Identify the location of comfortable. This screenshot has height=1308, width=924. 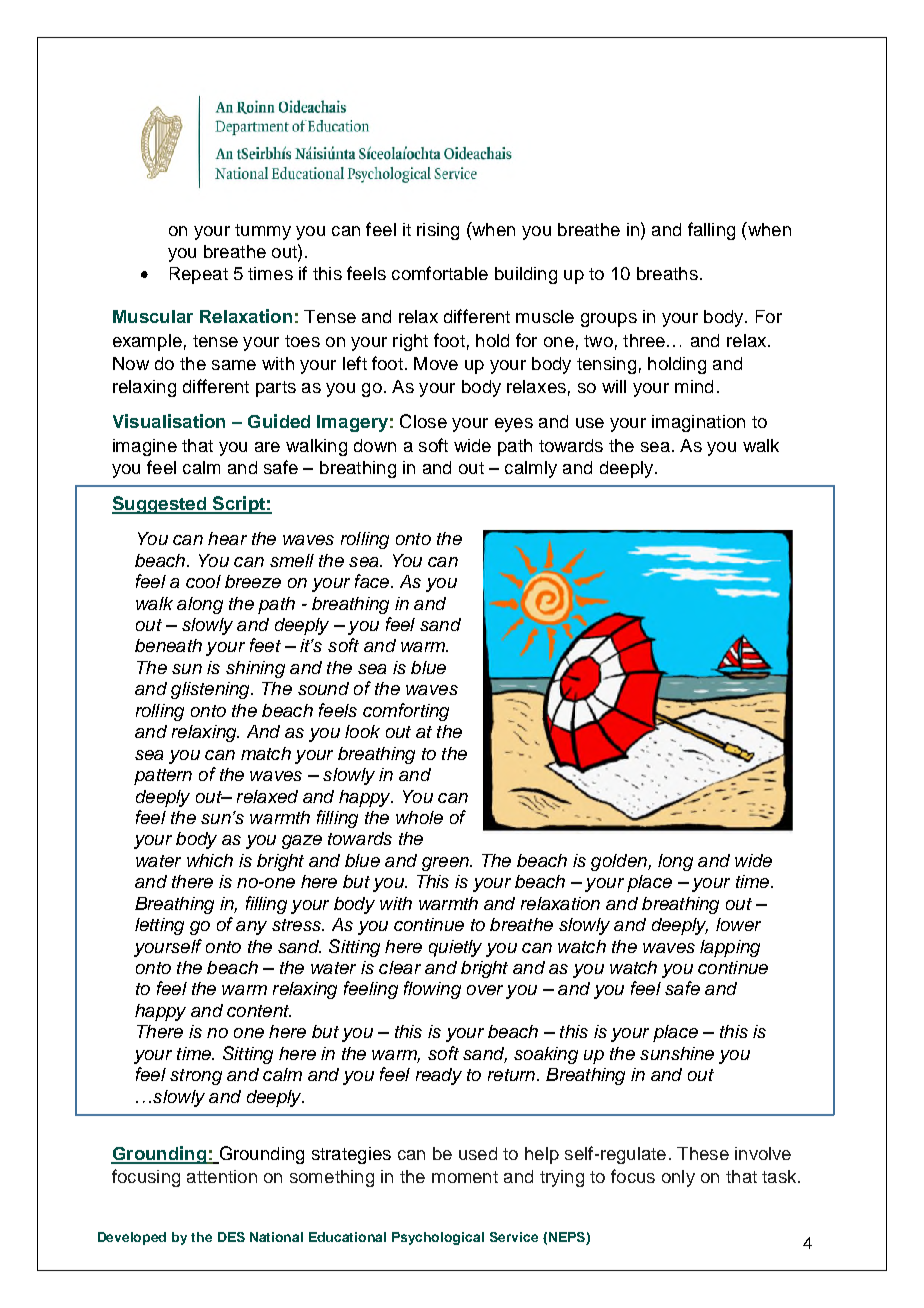
(440, 273).
